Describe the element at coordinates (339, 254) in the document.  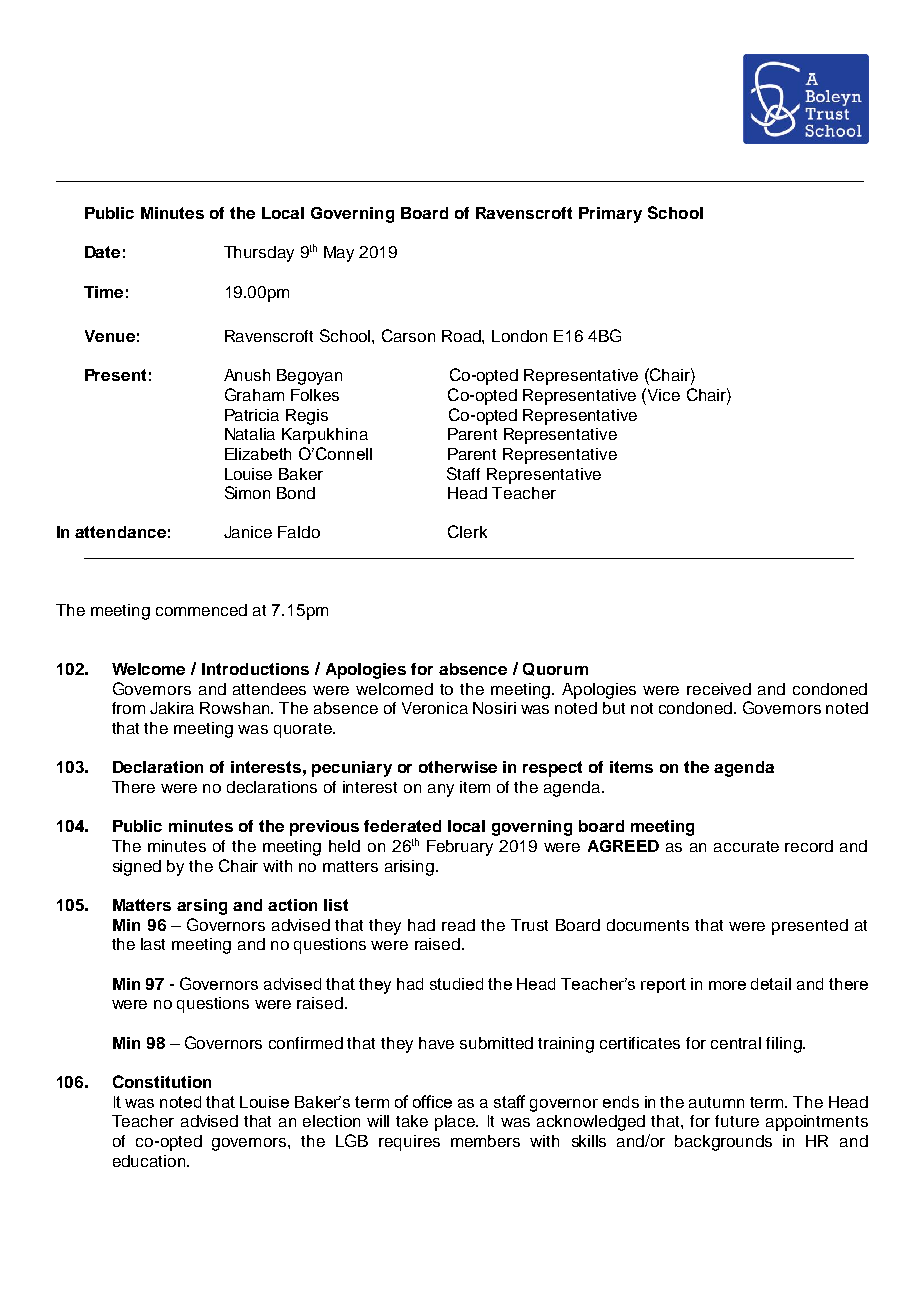
I see `May` at that location.
